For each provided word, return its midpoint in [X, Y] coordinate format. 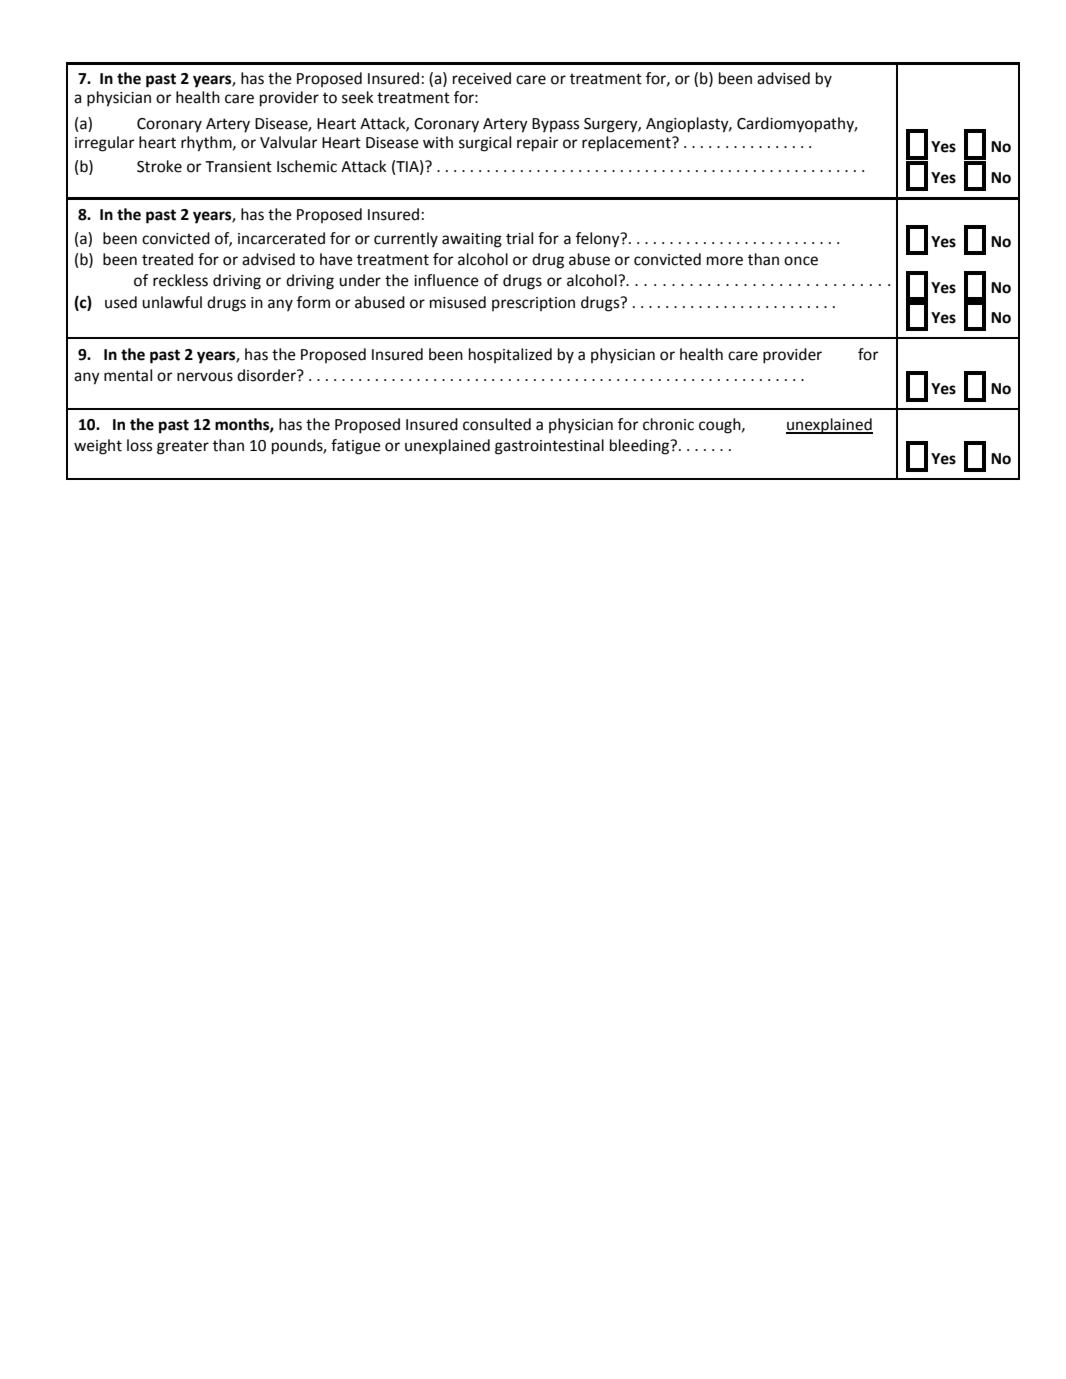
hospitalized [510, 355]
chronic [668, 424]
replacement [627, 143]
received [482, 78]
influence [446, 280]
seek [358, 97]
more [725, 261]
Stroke [159, 166]
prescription [533, 304]
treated [167, 259]
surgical [485, 144]
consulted [497, 424]
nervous [205, 377]
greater [183, 447]
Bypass [555, 125]
